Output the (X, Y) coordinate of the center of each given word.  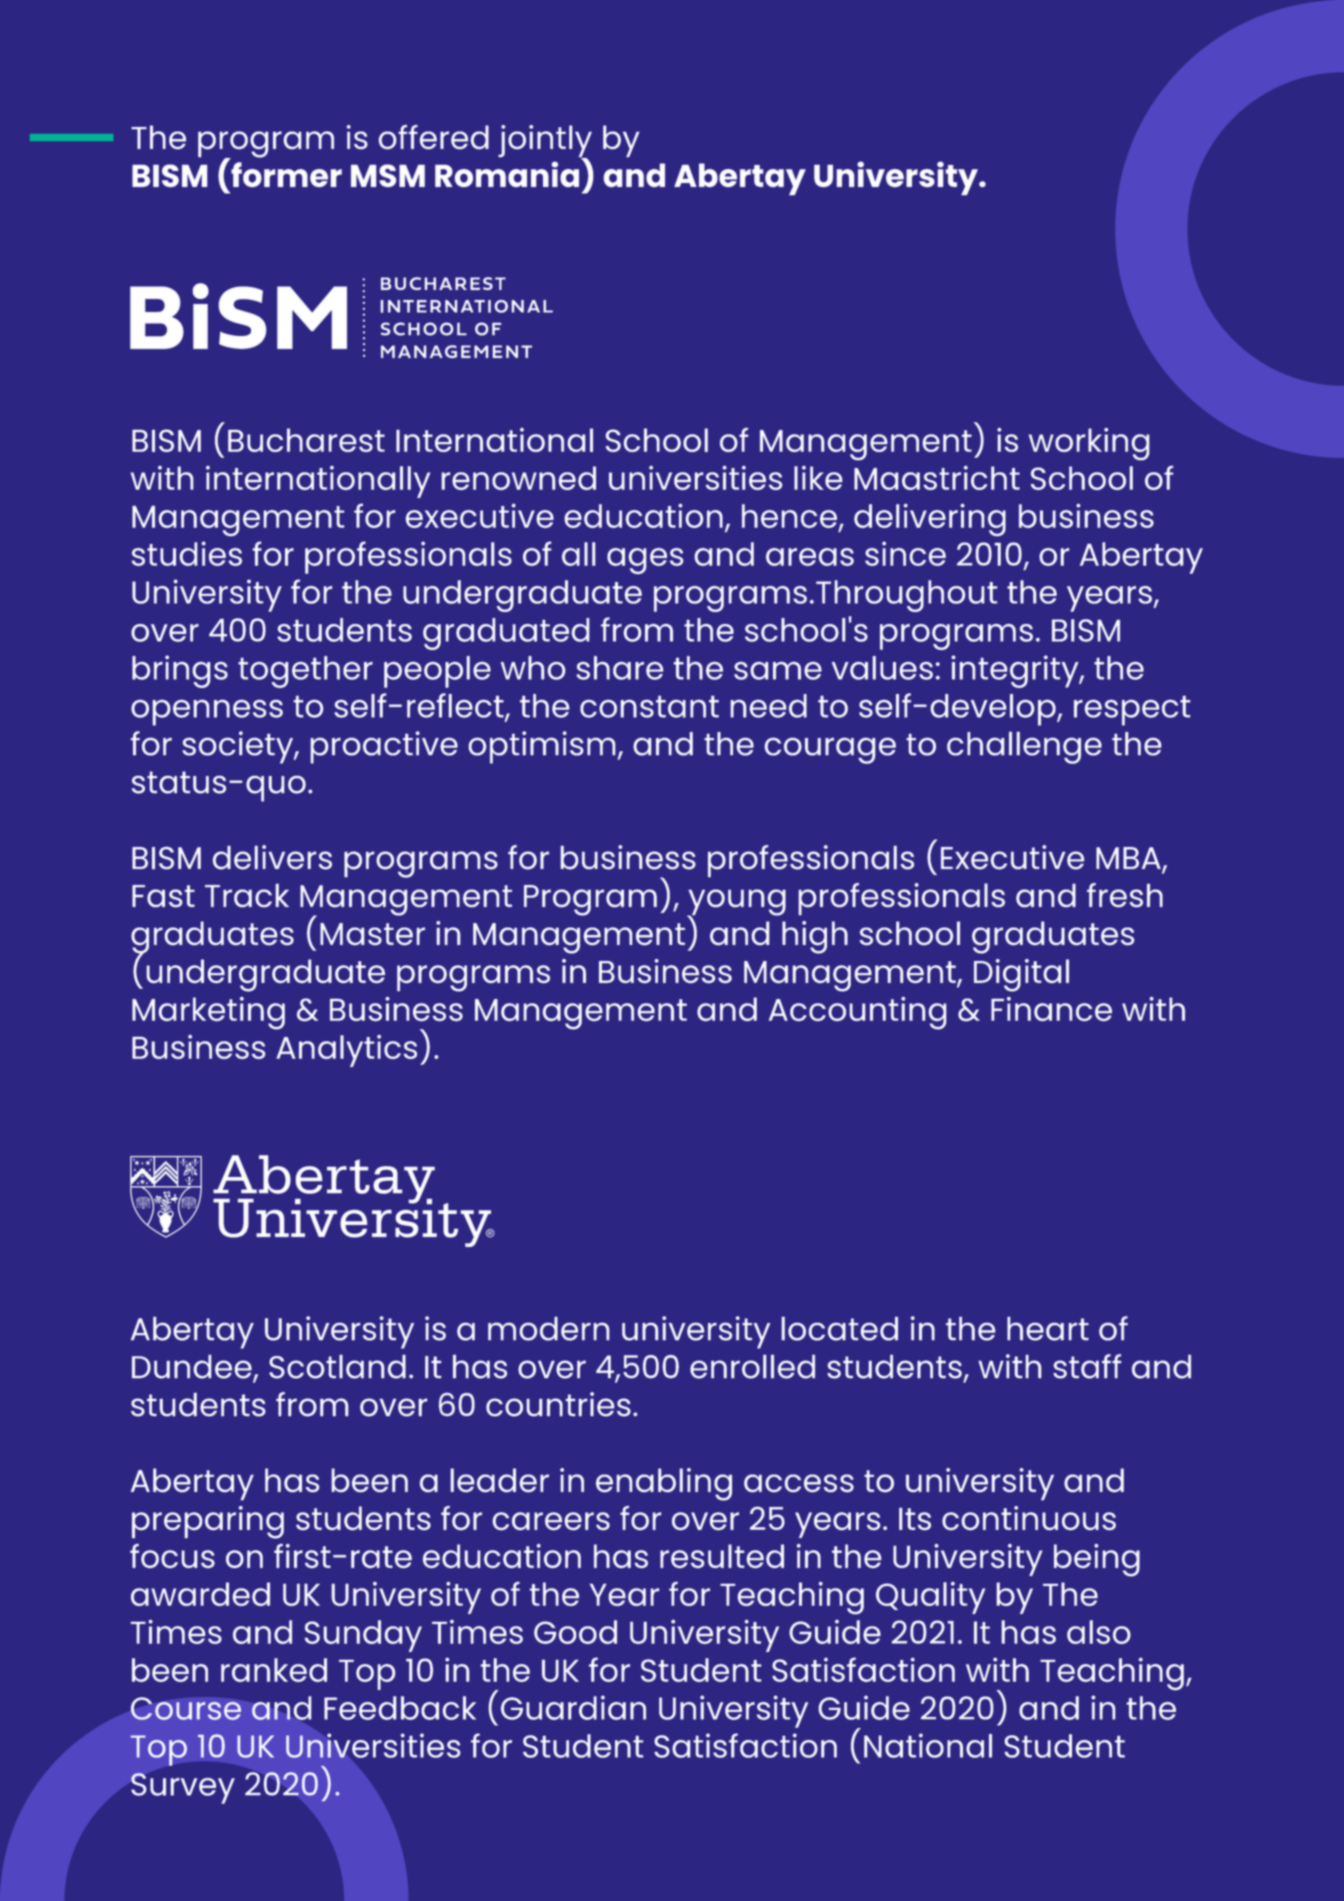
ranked (274, 1670)
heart (1048, 1329)
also (1099, 1632)
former (286, 174)
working (1089, 444)
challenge (1024, 748)
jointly (545, 142)
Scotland (337, 1367)
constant (649, 707)
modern (549, 1329)
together (305, 672)
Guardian (573, 1707)
